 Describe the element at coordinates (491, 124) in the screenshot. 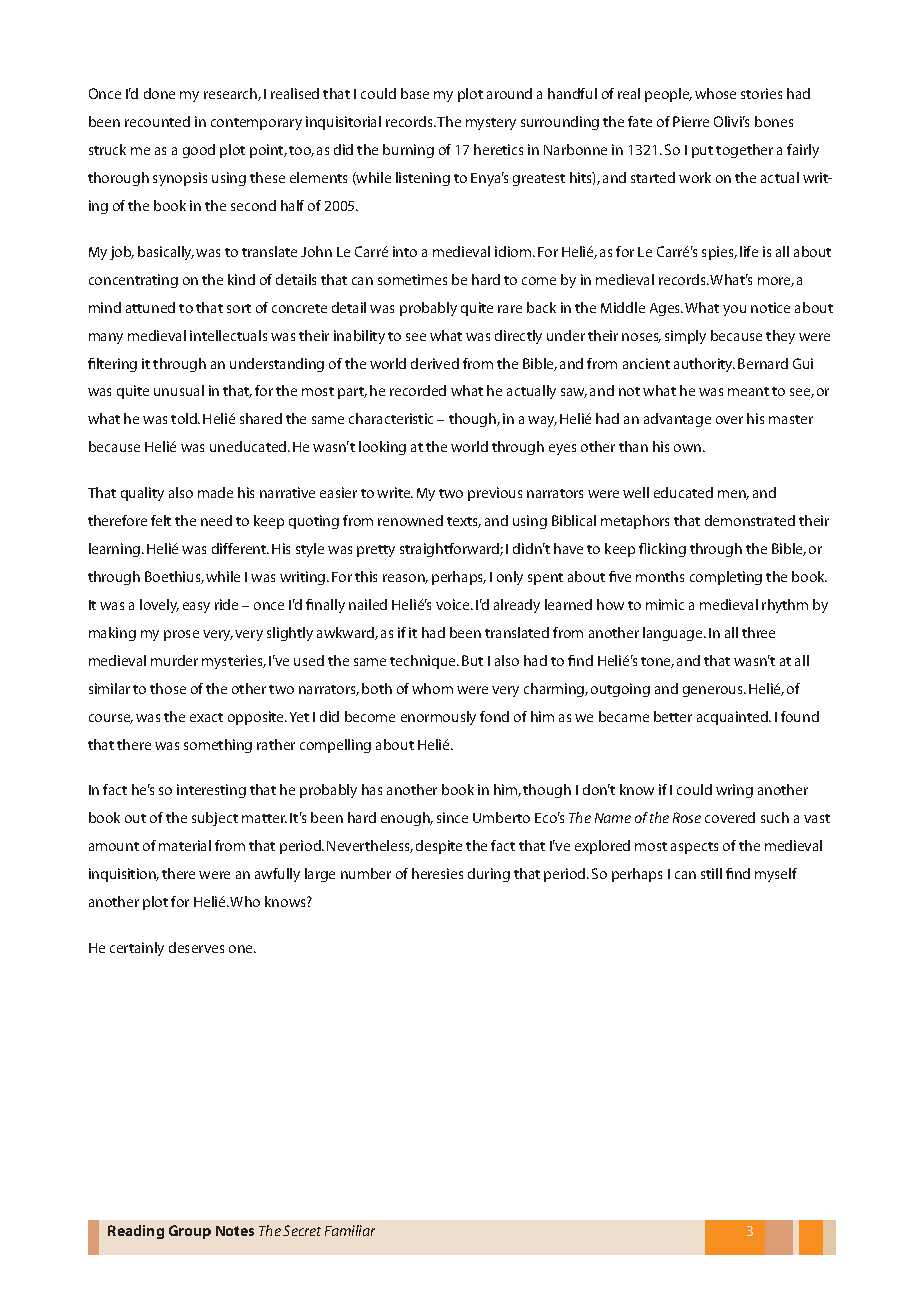

I see `mystery` at that location.
